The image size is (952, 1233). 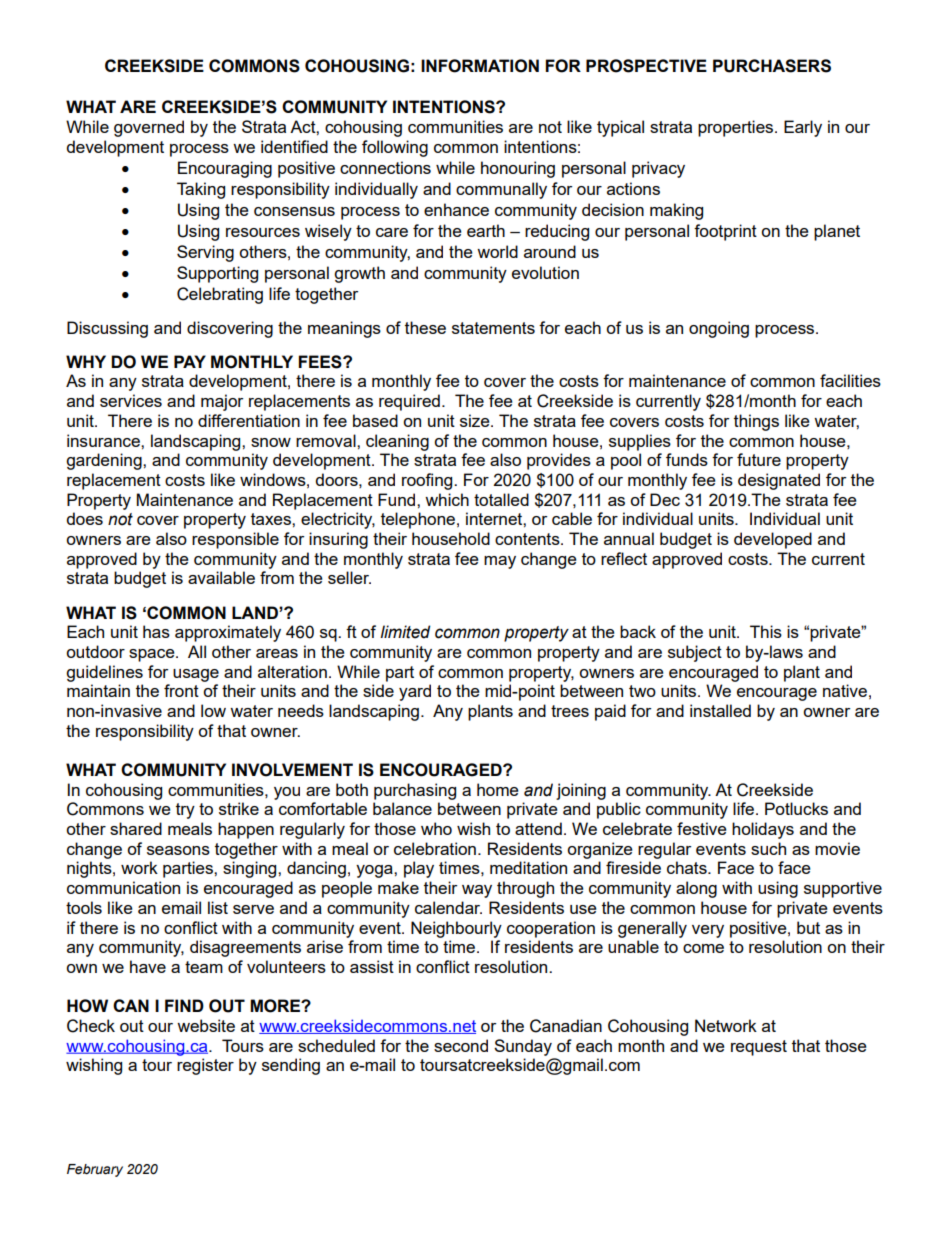 What do you see at coordinates (737, 128) in the document?
I see `properties` at bounding box center [737, 128].
